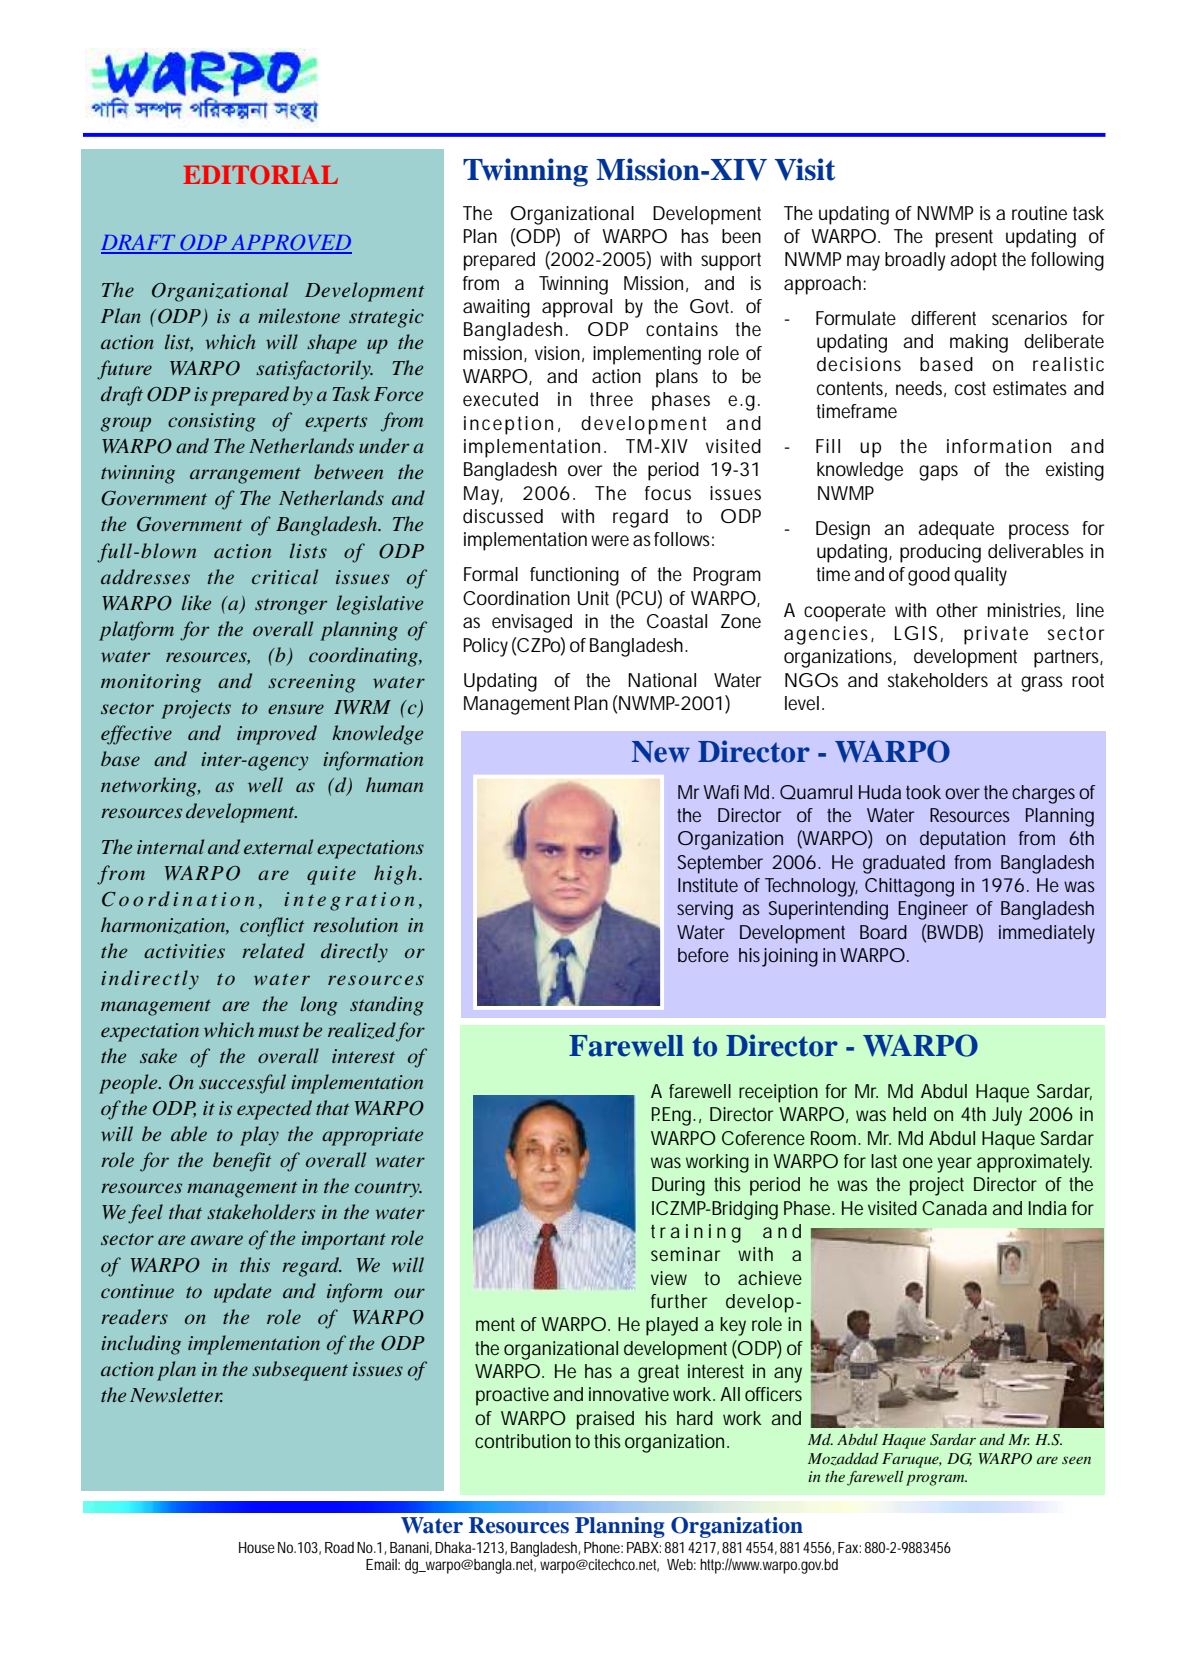 This screenshot has width=1182, height=1663. I want to click on Canada, so click(954, 1208).
